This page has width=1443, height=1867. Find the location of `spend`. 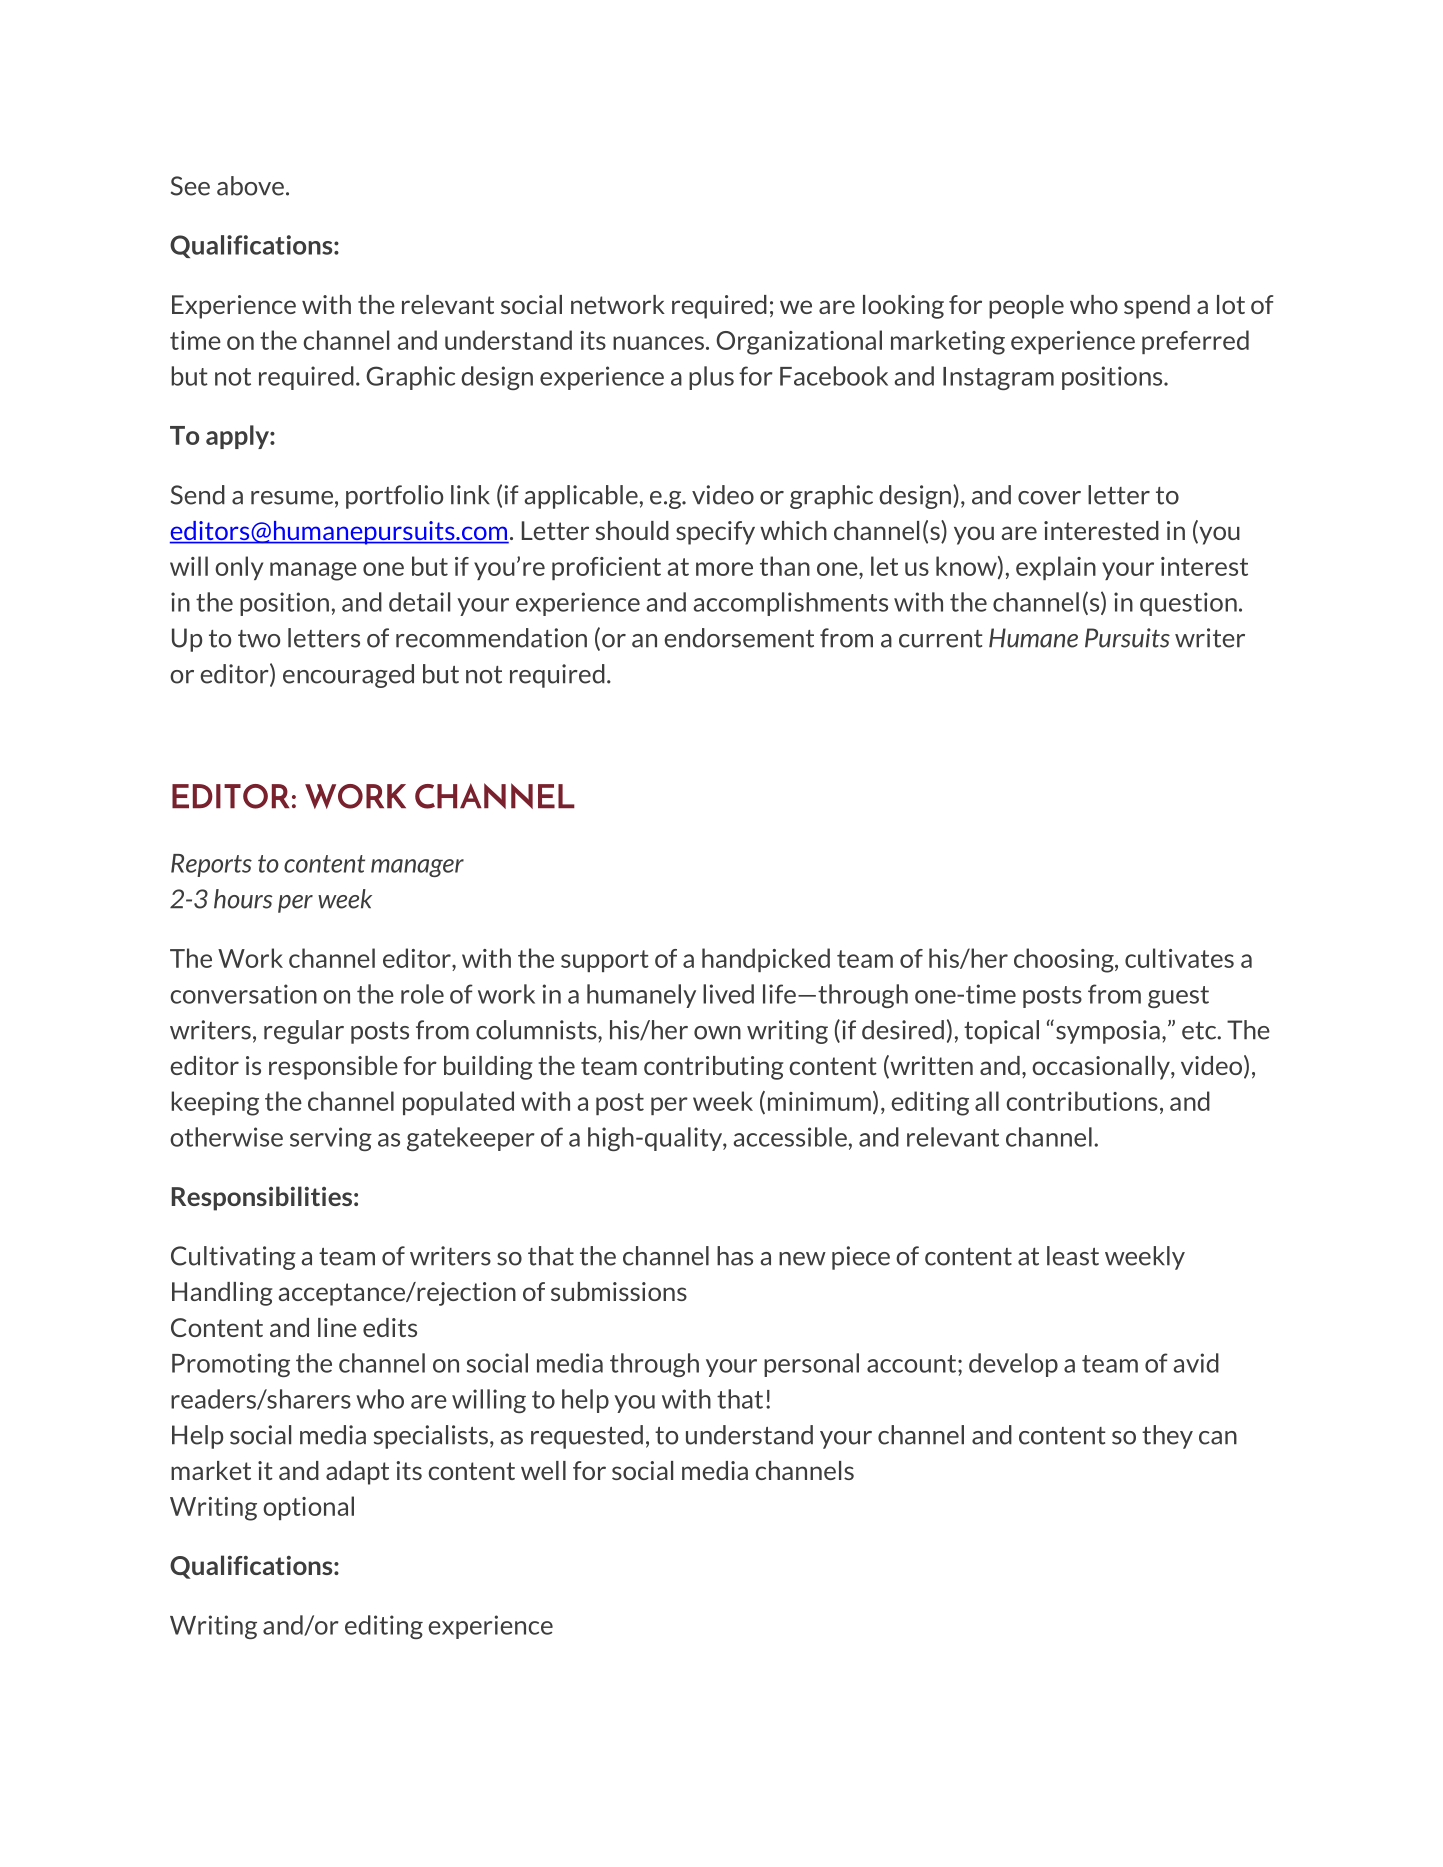

spend is located at coordinates (1157, 307).
